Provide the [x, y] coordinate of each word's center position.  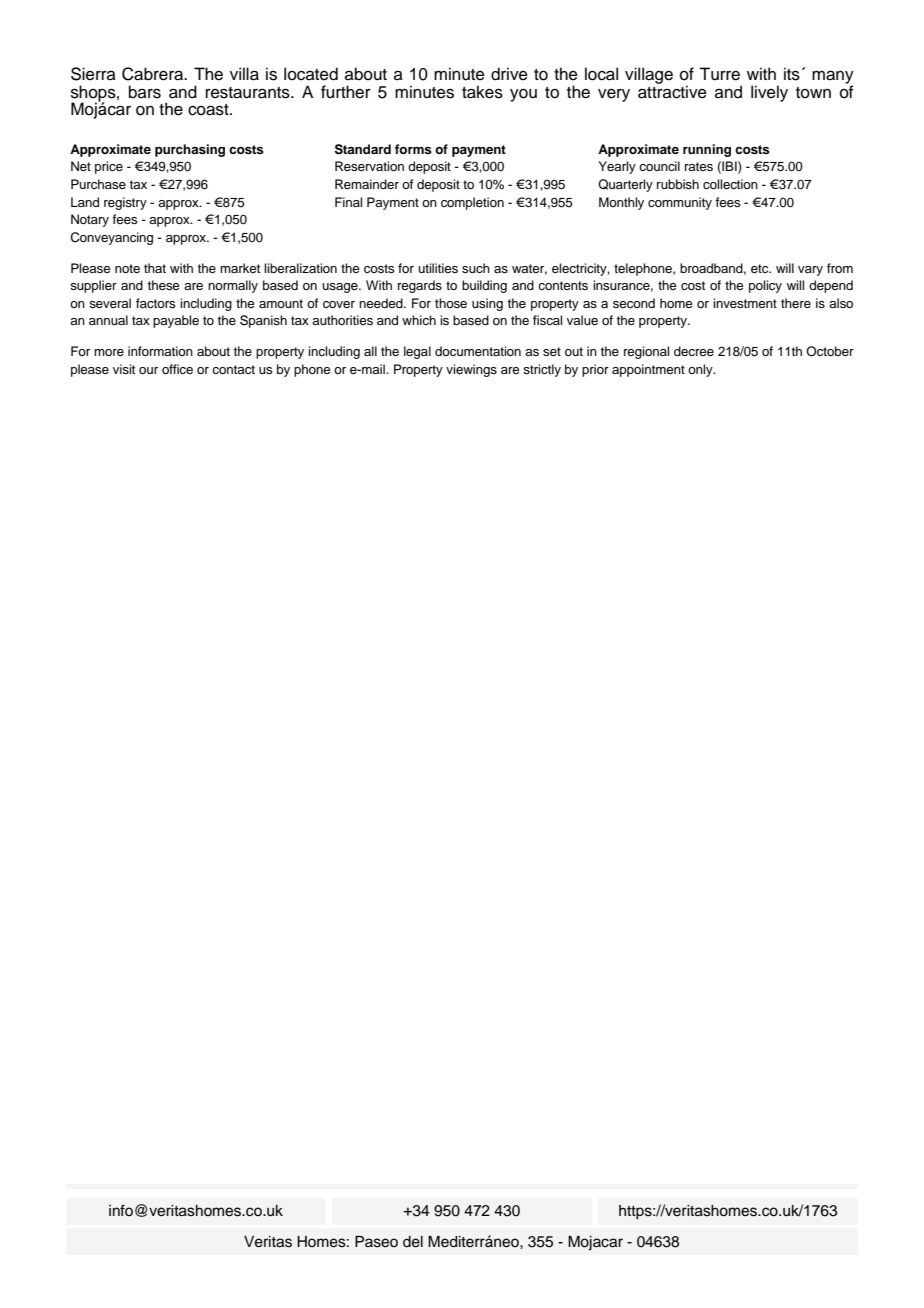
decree [694, 351]
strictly [542, 370]
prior [595, 370]
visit [124, 369]
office [177, 369]
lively [769, 93]
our [148, 370]
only [701, 370]
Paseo [376, 1242]
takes [482, 92]
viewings [471, 370]
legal [417, 352]
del [413, 1242]
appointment [648, 370]
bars [145, 92]
